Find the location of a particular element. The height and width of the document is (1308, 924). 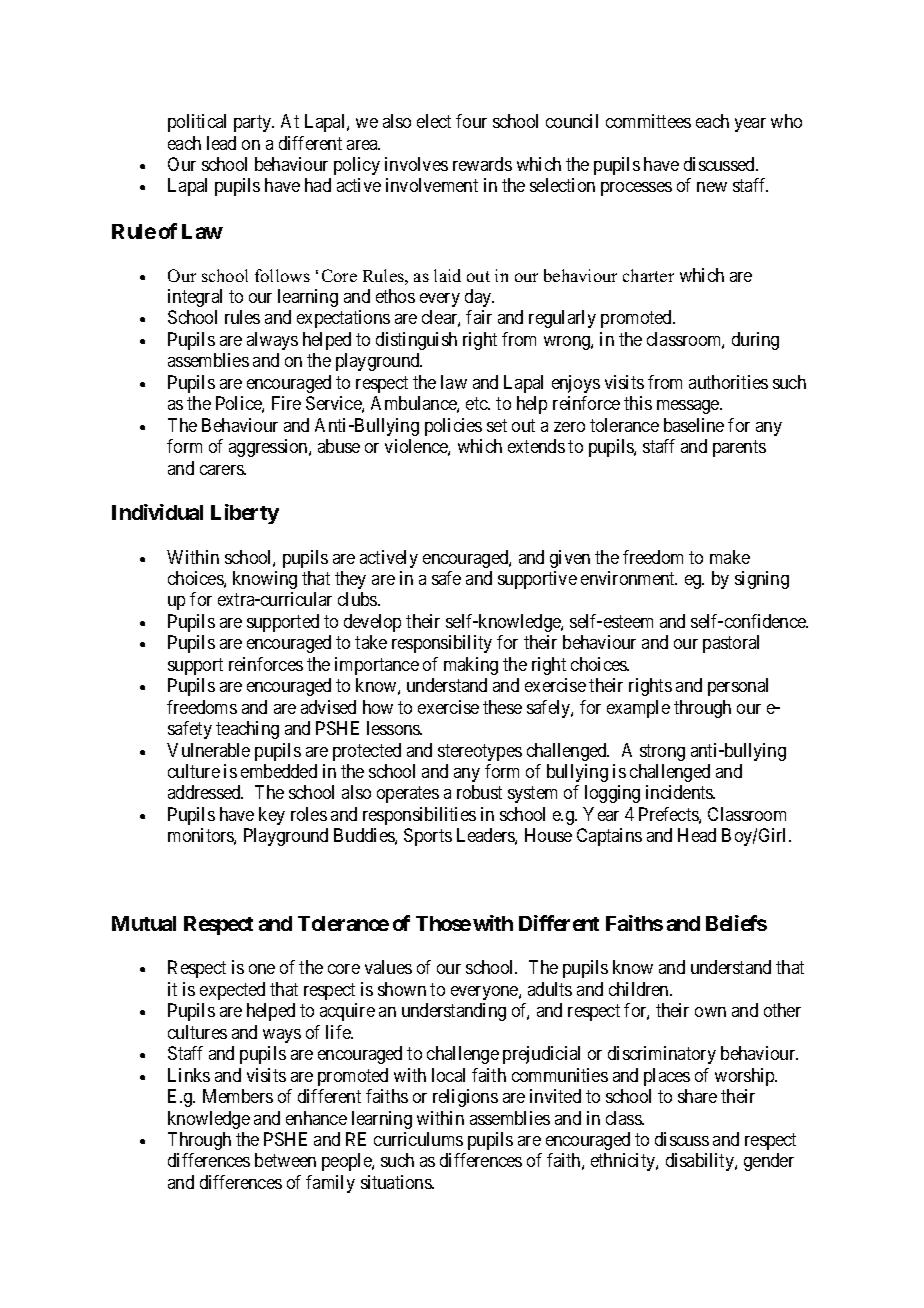

new is located at coordinates (712, 187).
